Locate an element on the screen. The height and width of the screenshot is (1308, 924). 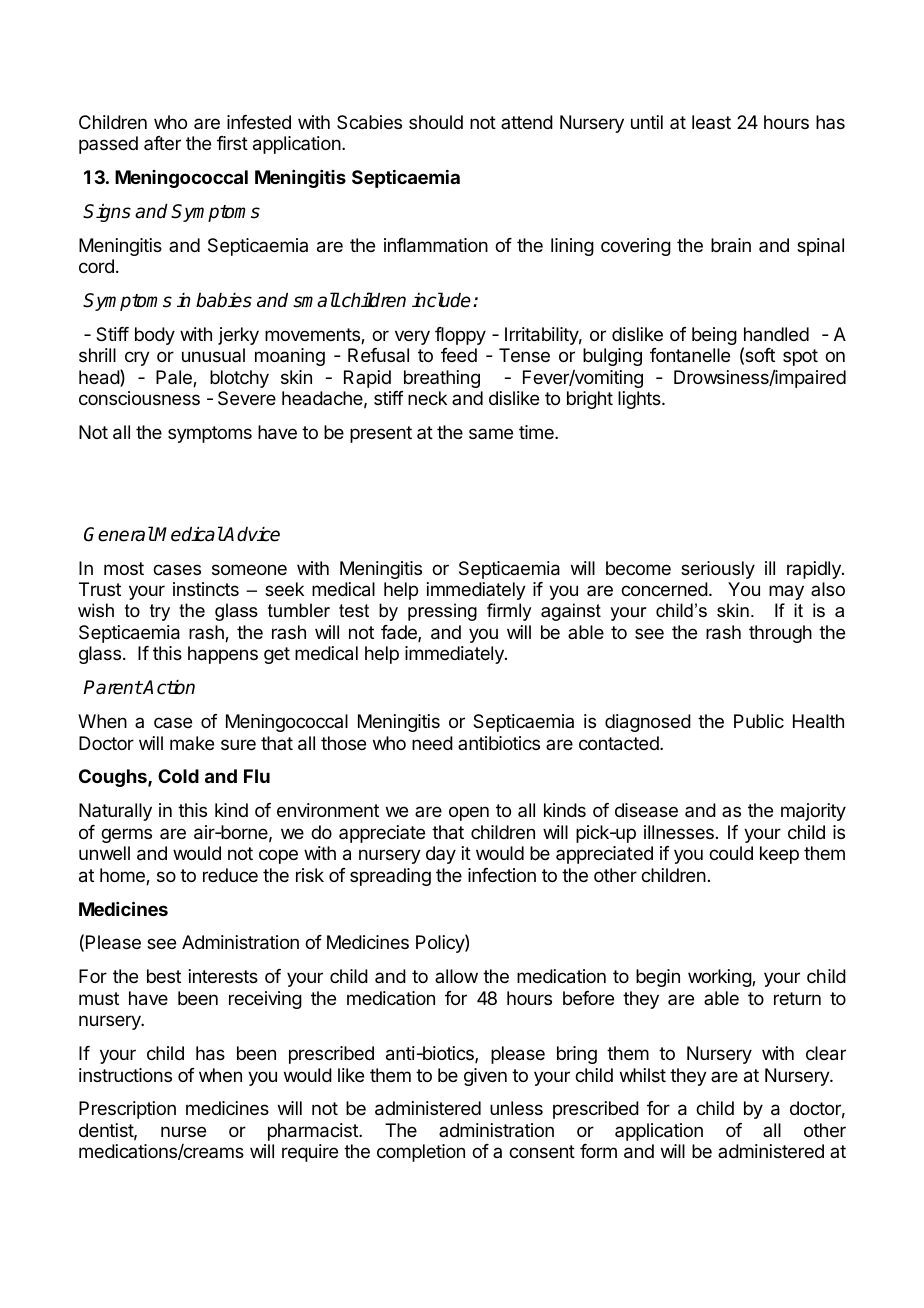
Prescription is located at coordinates (127, 1110).
